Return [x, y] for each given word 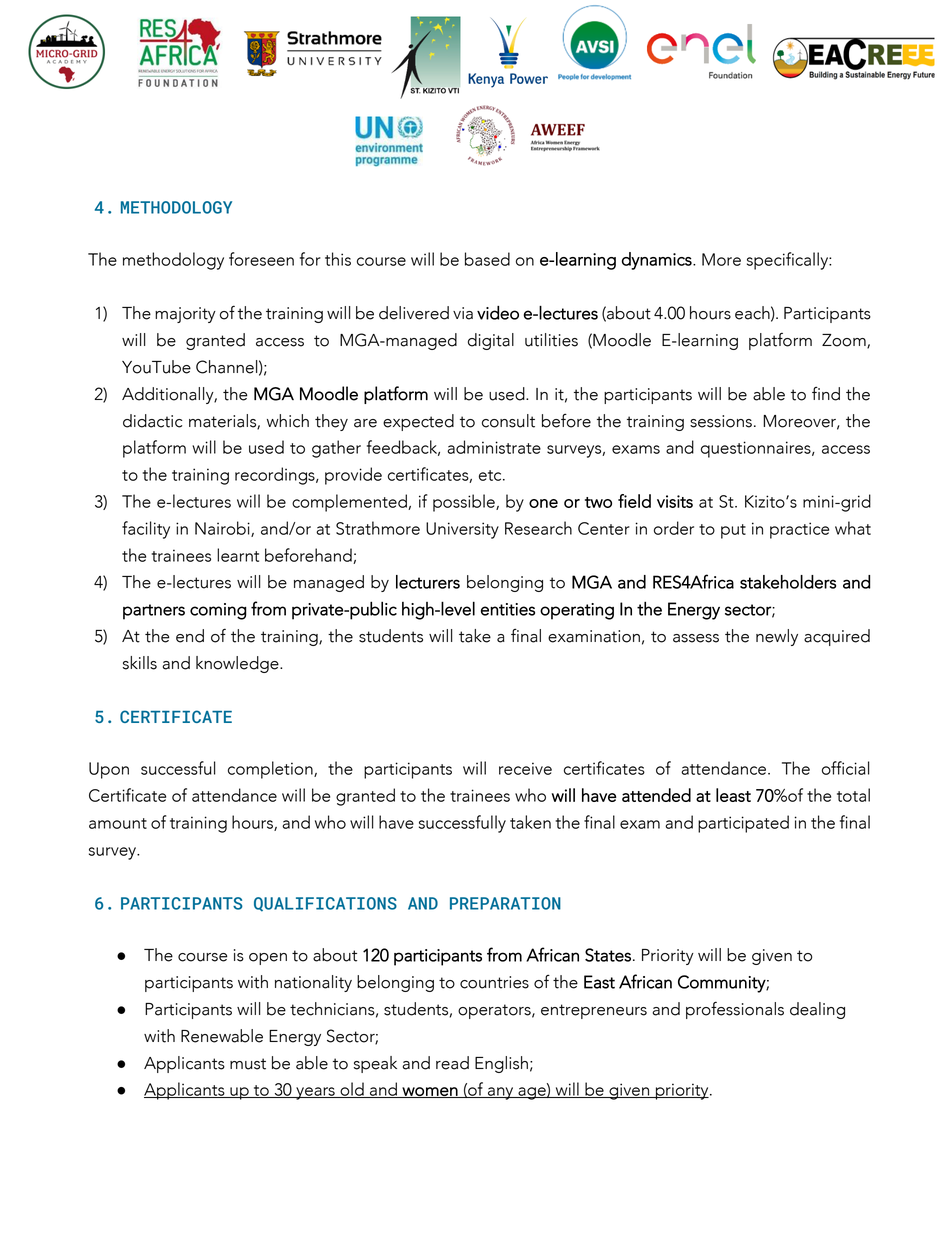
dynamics [658, 261]
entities [508, 609]
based [487, 259]
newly [777, 637]
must [248, 1064]
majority [185, 315]
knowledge [238, 664]
